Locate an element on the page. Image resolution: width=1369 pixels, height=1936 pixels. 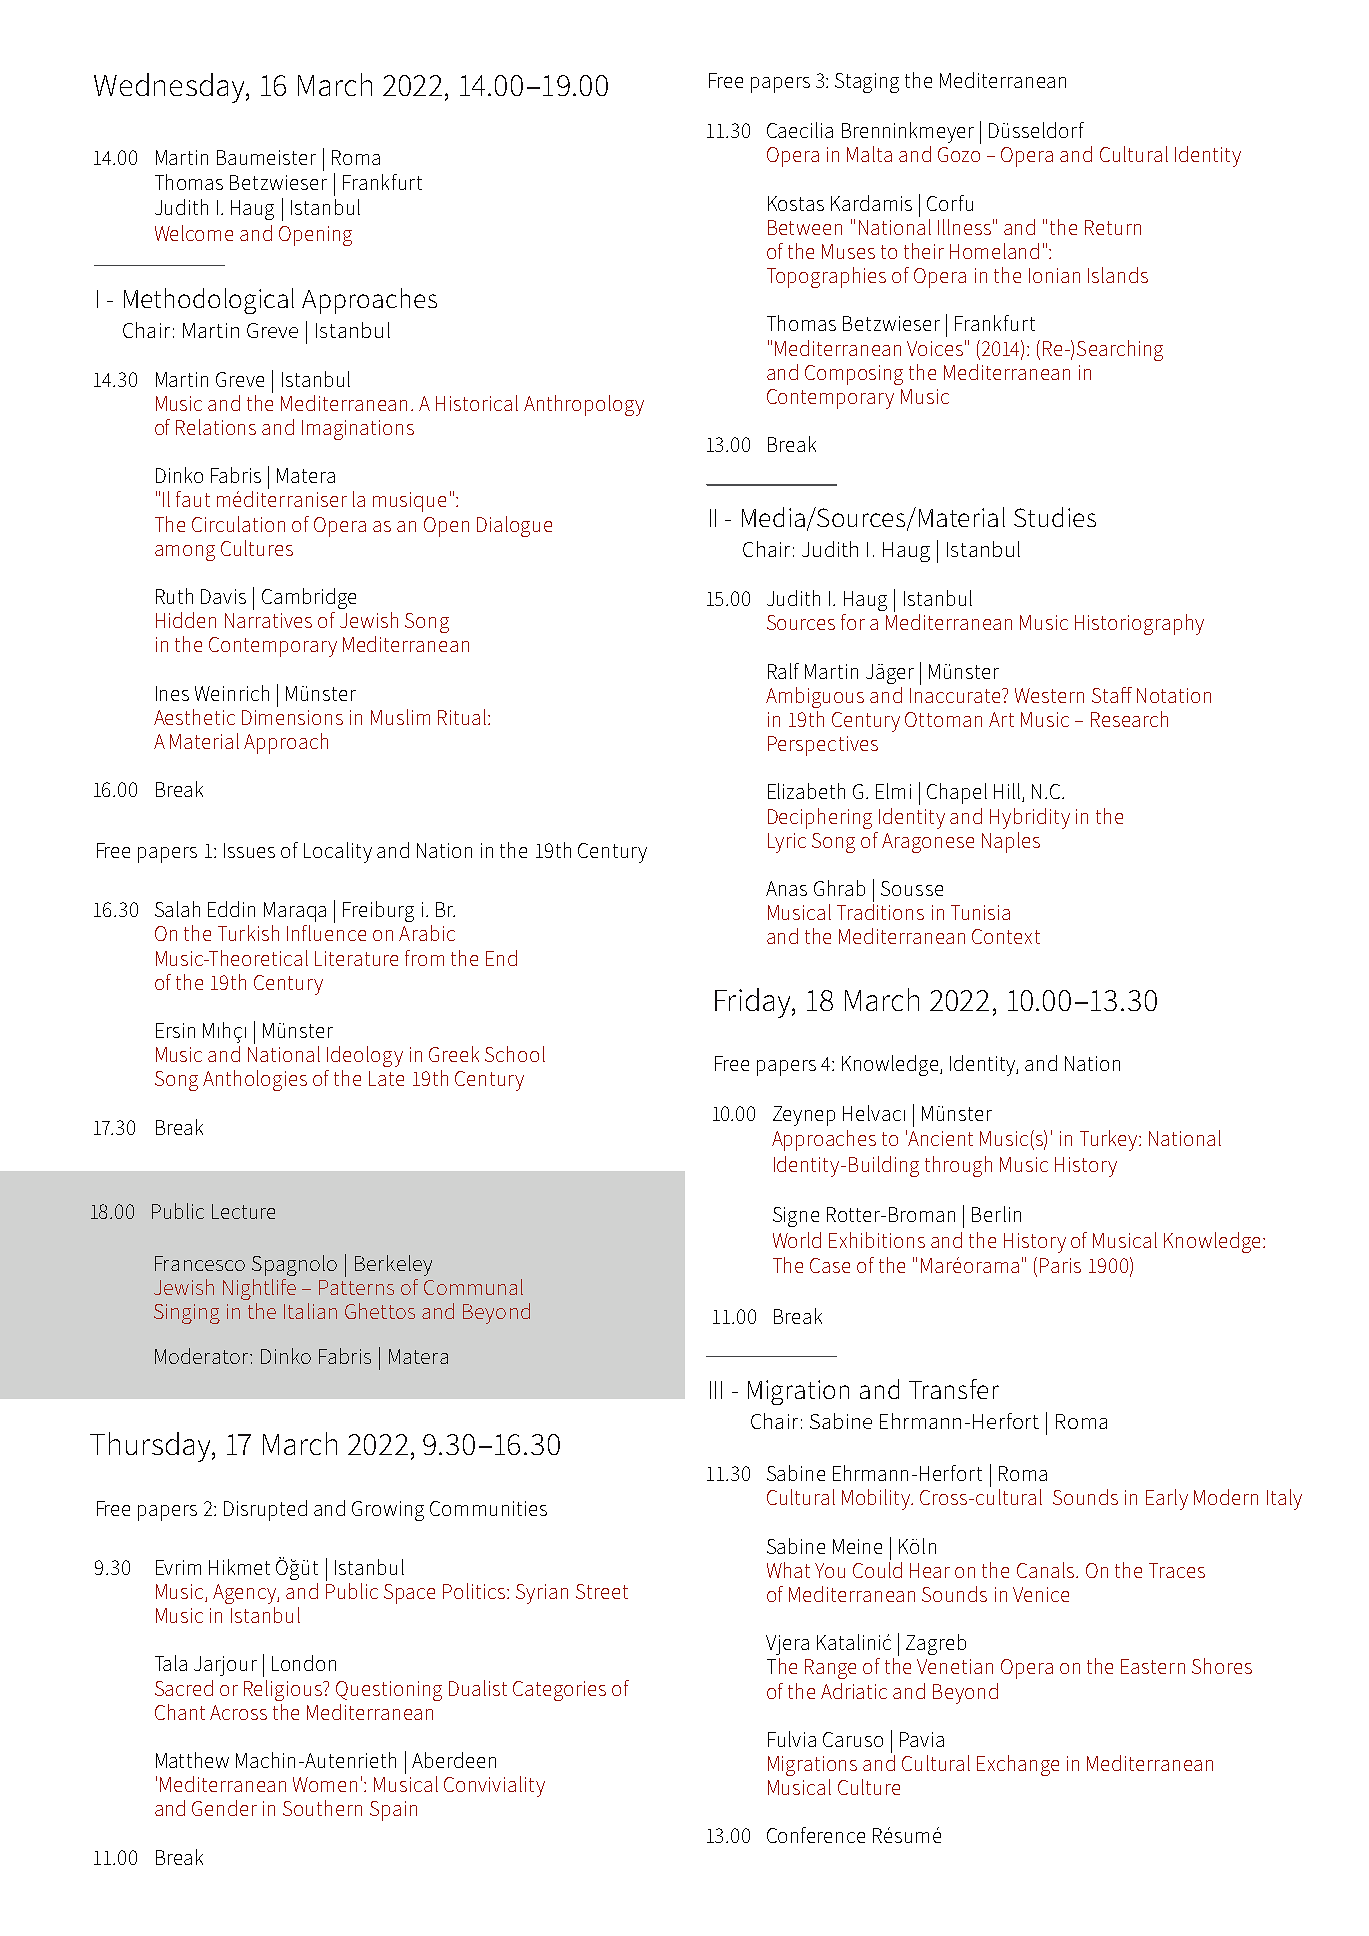
Between is located at coordinates (805, 227).
